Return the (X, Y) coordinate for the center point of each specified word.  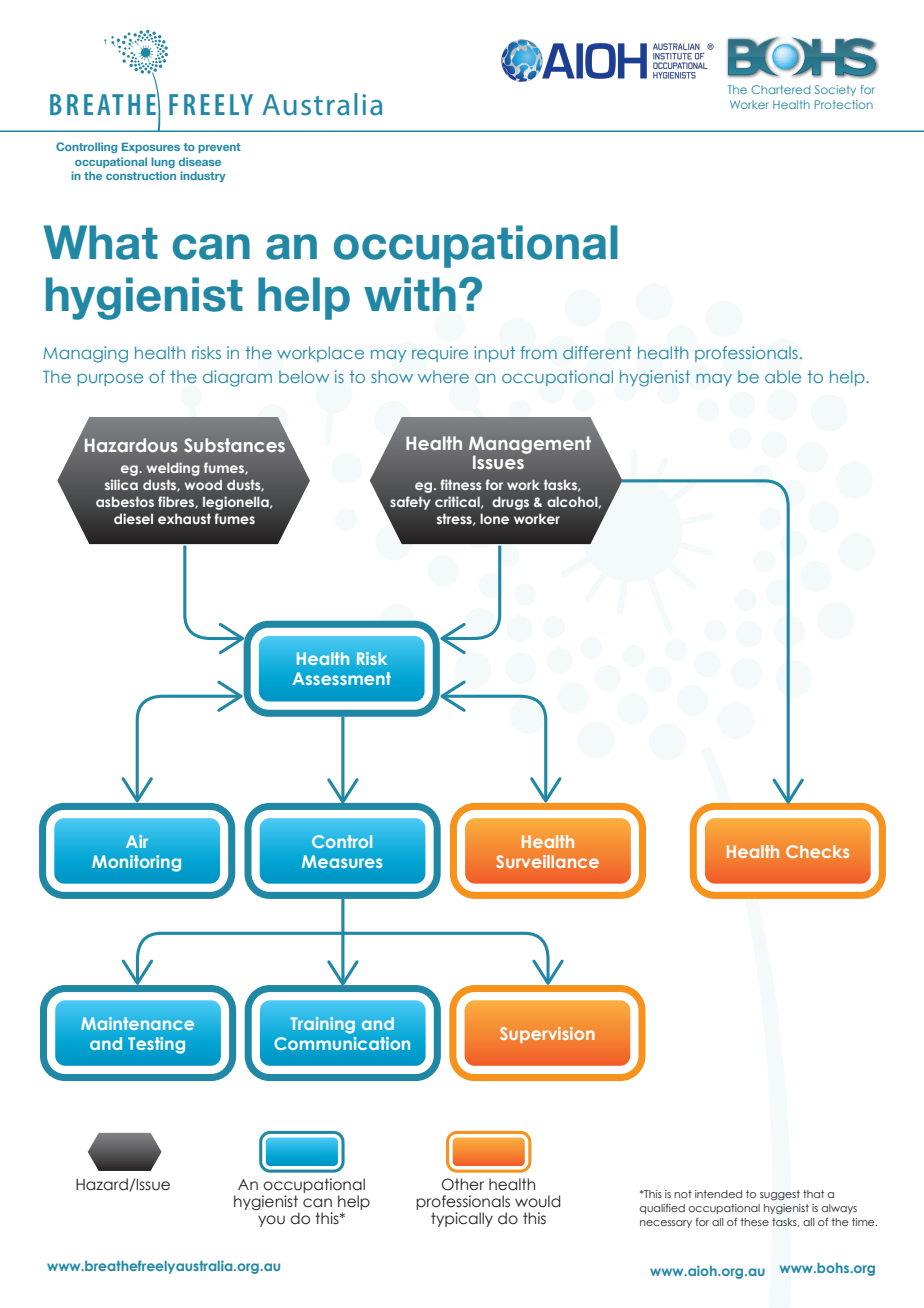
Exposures (151, 148)
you (271, 1221)
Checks (817, 851)
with (410, 294)
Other (462, 1184)
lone (494, 518)
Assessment (341, 678)
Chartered (780, 89)
